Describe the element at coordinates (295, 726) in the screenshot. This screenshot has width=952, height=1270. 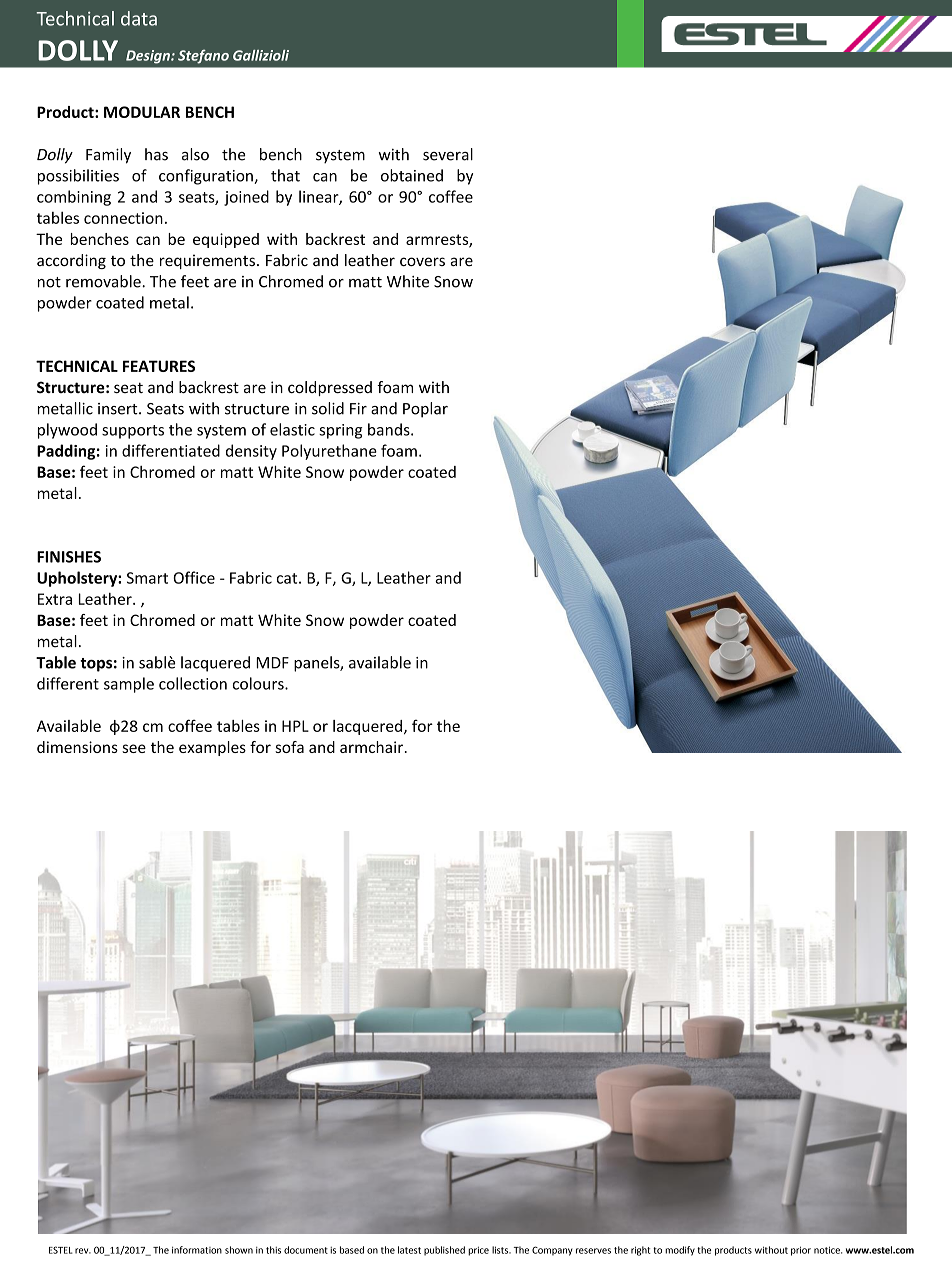
I see `HPL` at that location.
